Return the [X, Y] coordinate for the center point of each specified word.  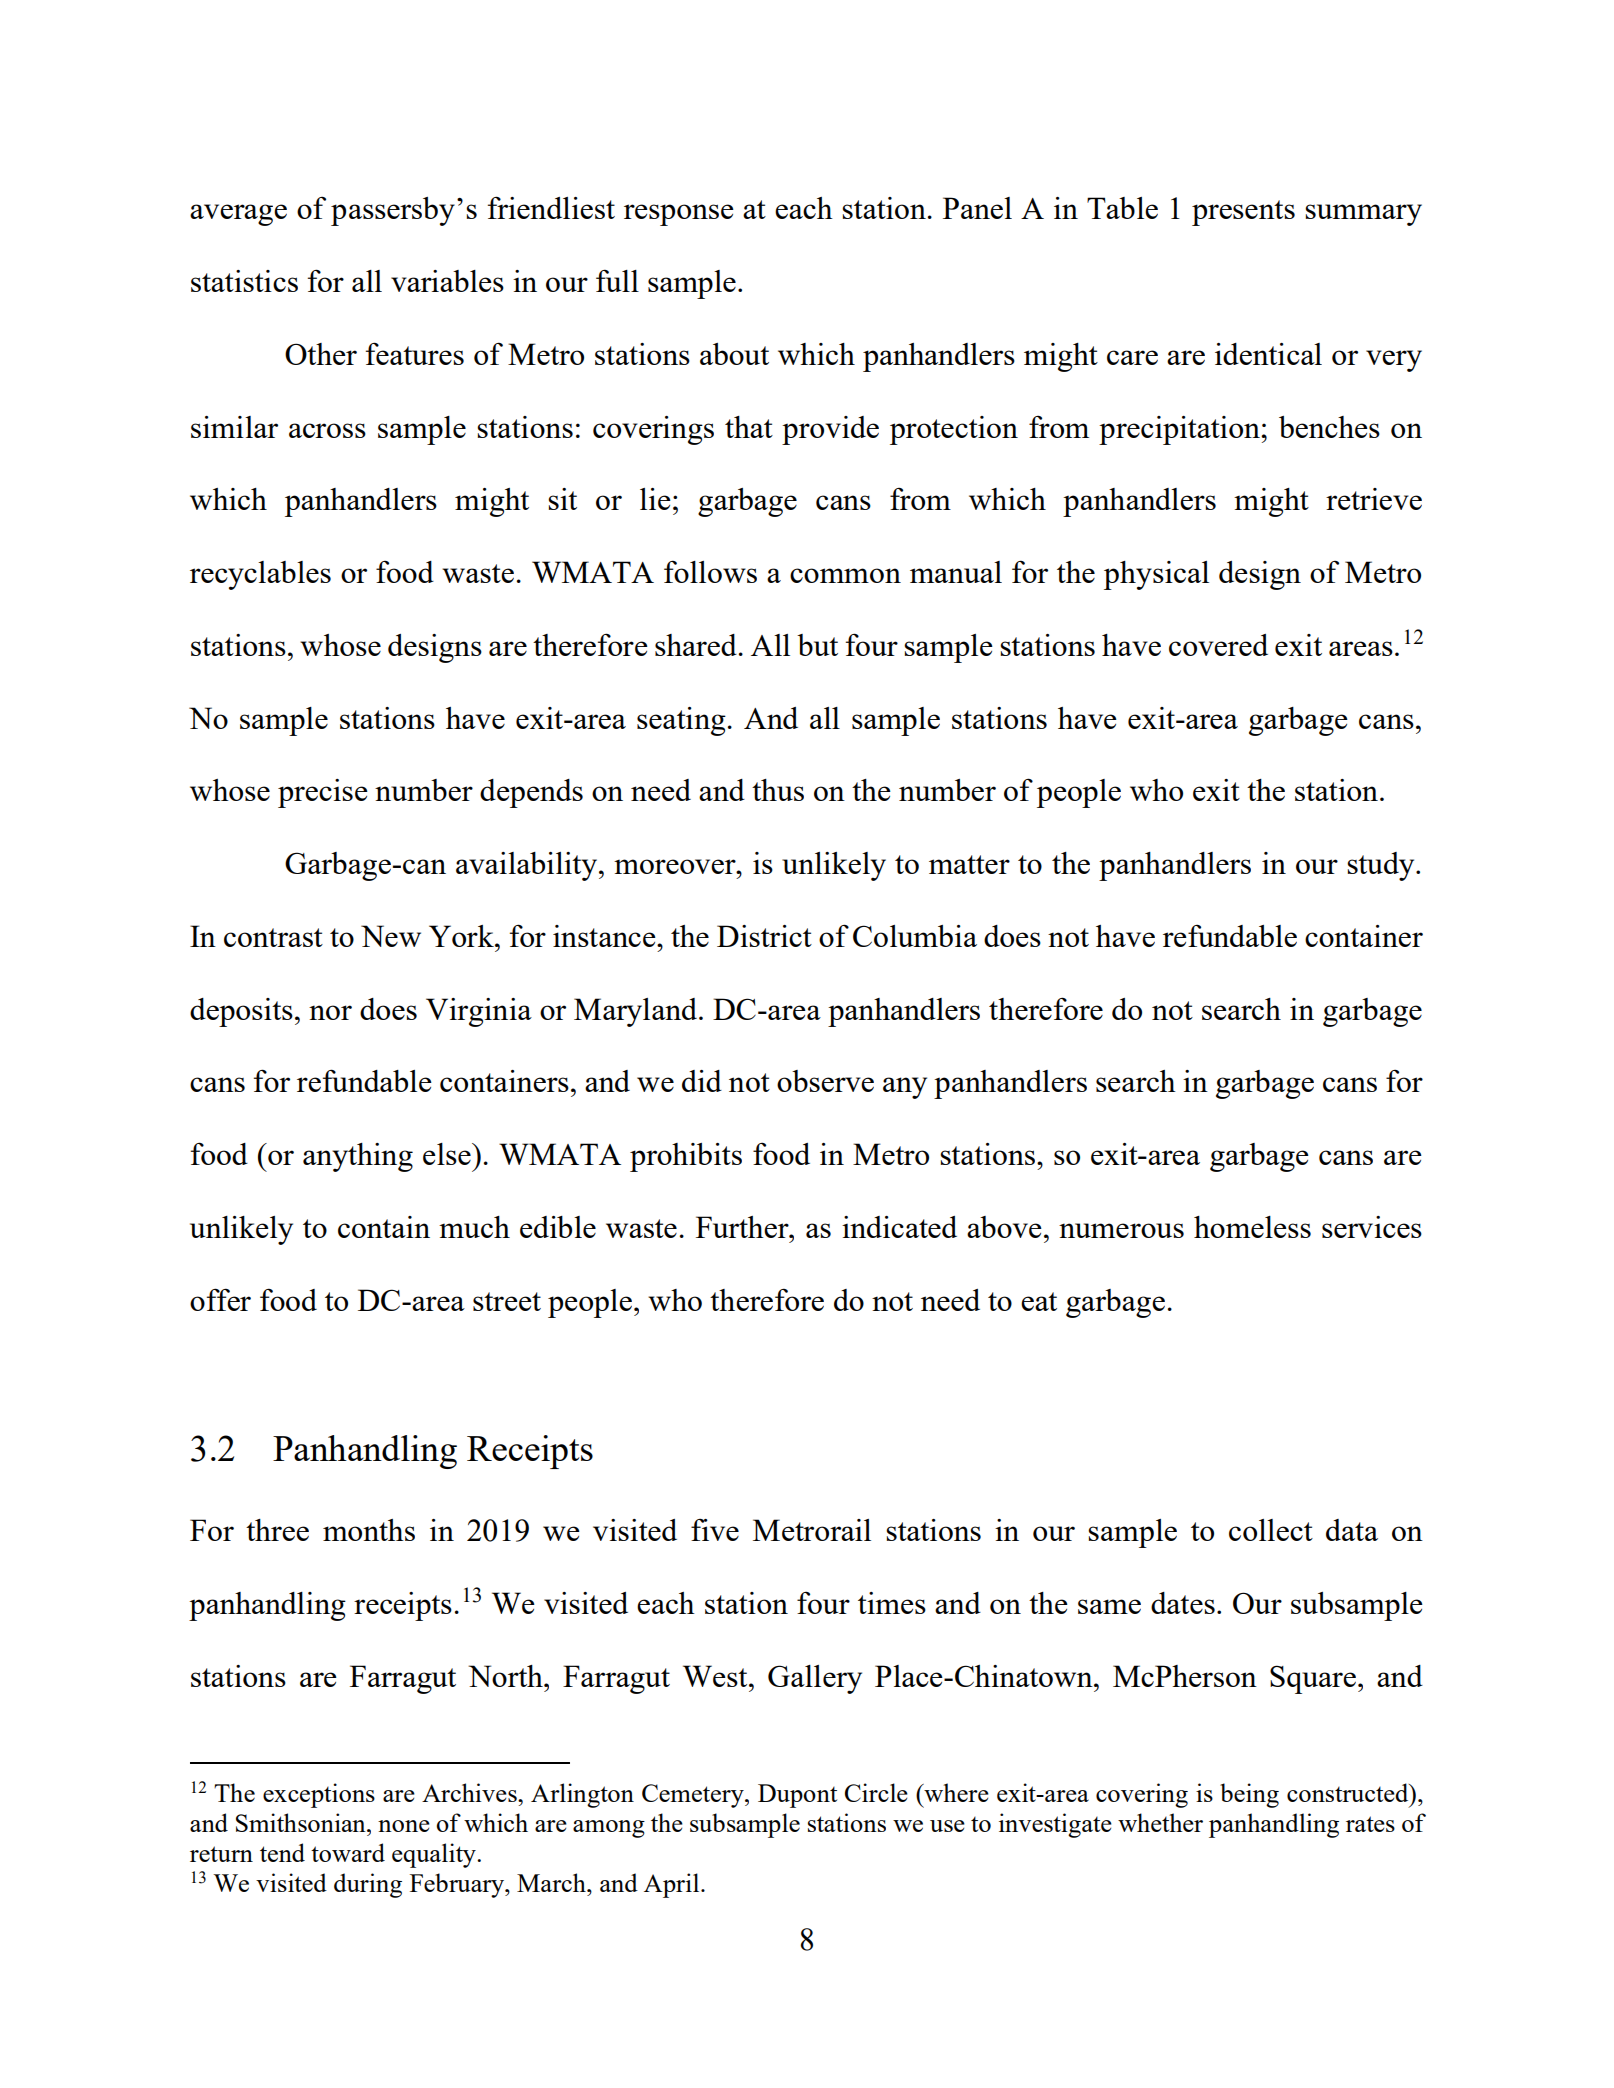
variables [447, 281]
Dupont [797, 1796]
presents [1243, 213]
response [679, 215]
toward [348, 1852]
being [1249, 1795]
